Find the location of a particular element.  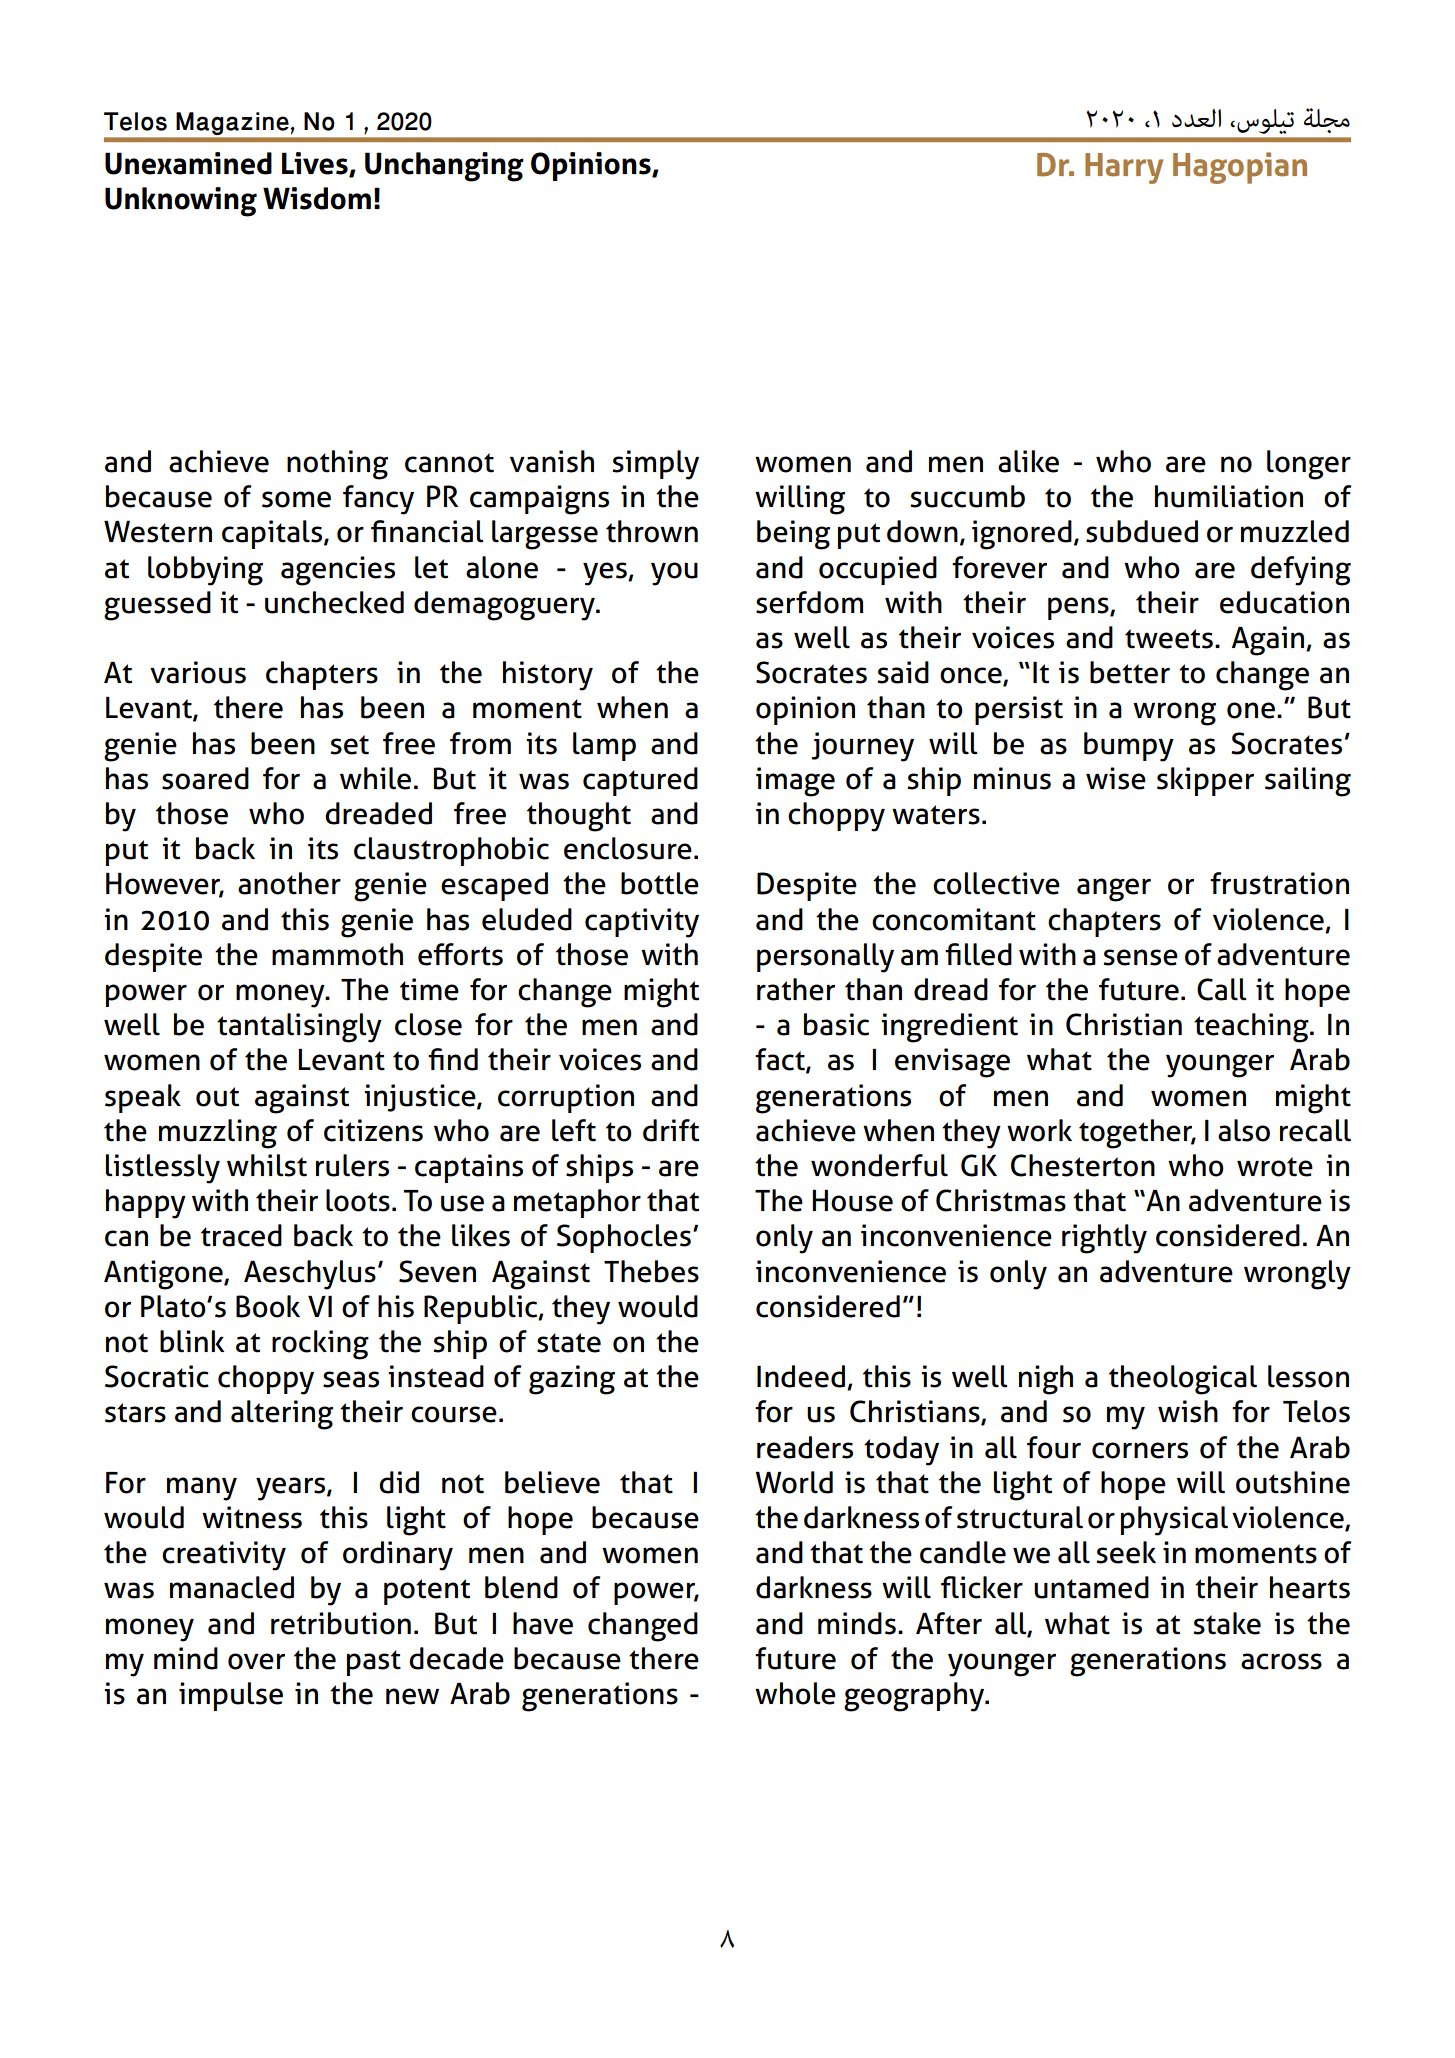

Unchanging is located at coordinates (444, 167).
